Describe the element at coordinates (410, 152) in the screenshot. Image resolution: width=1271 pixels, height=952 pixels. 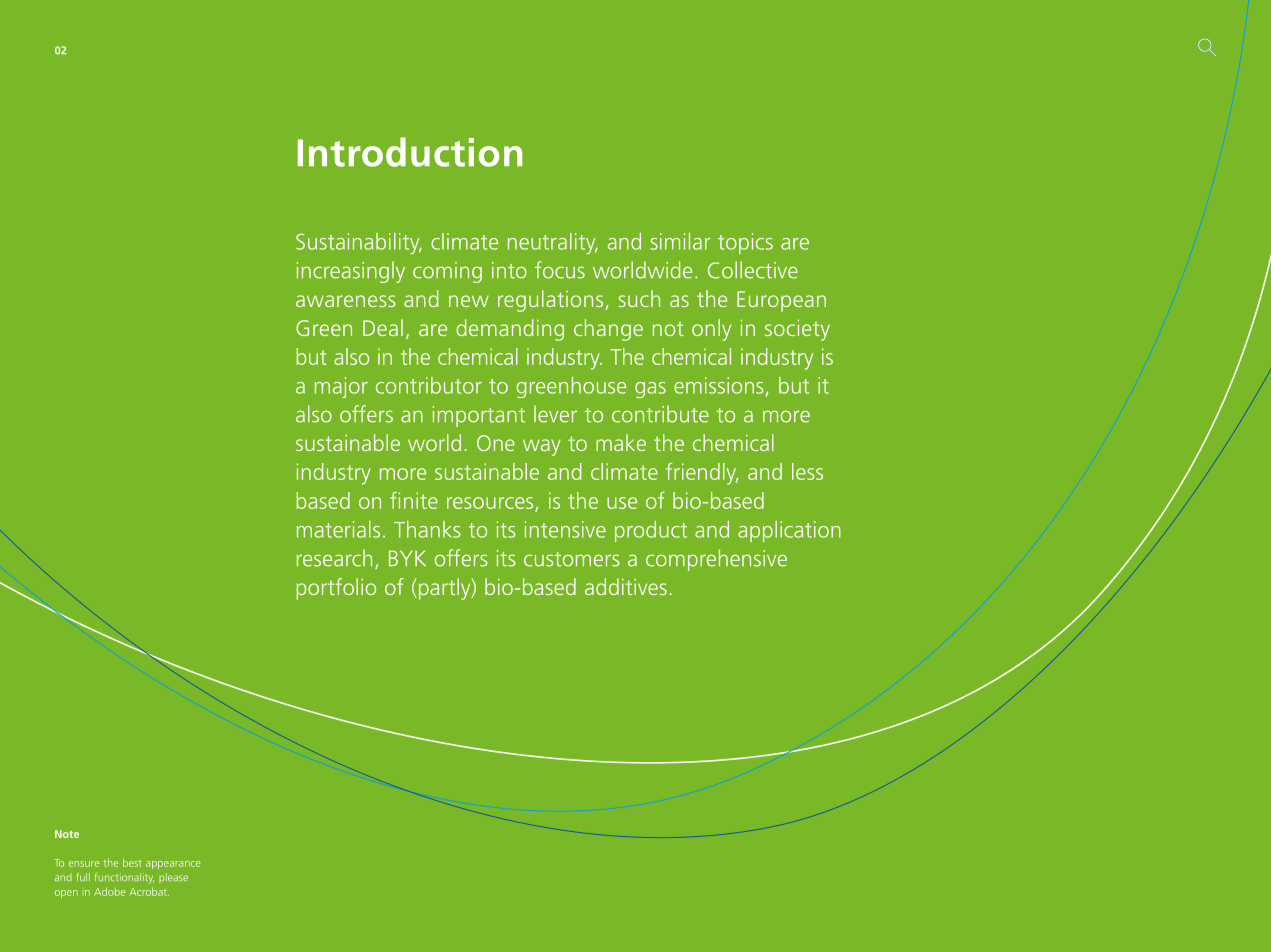
I see `Introduction` at that location.
